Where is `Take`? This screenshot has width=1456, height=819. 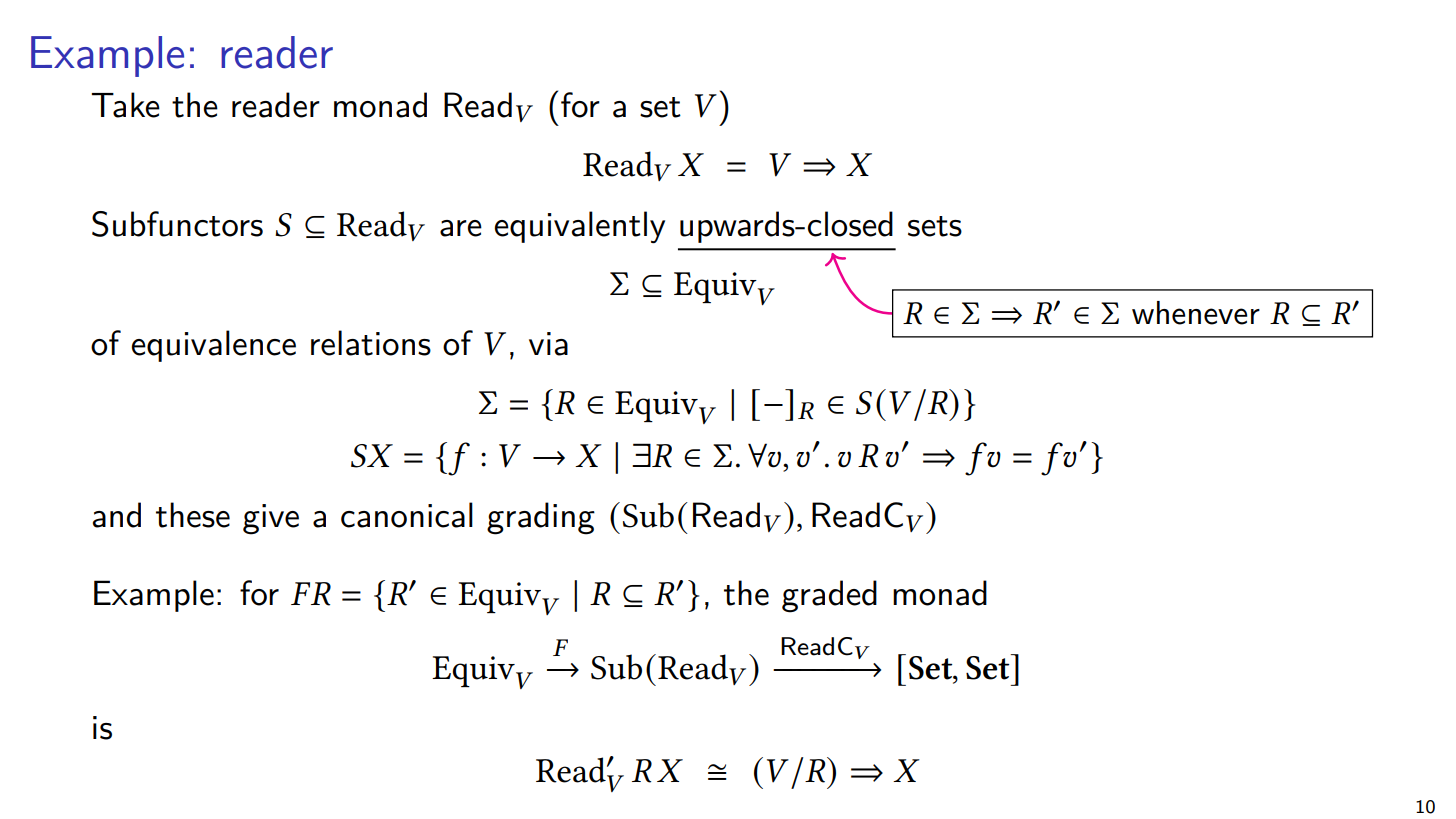 Take is located at coordinates (125, 105).
